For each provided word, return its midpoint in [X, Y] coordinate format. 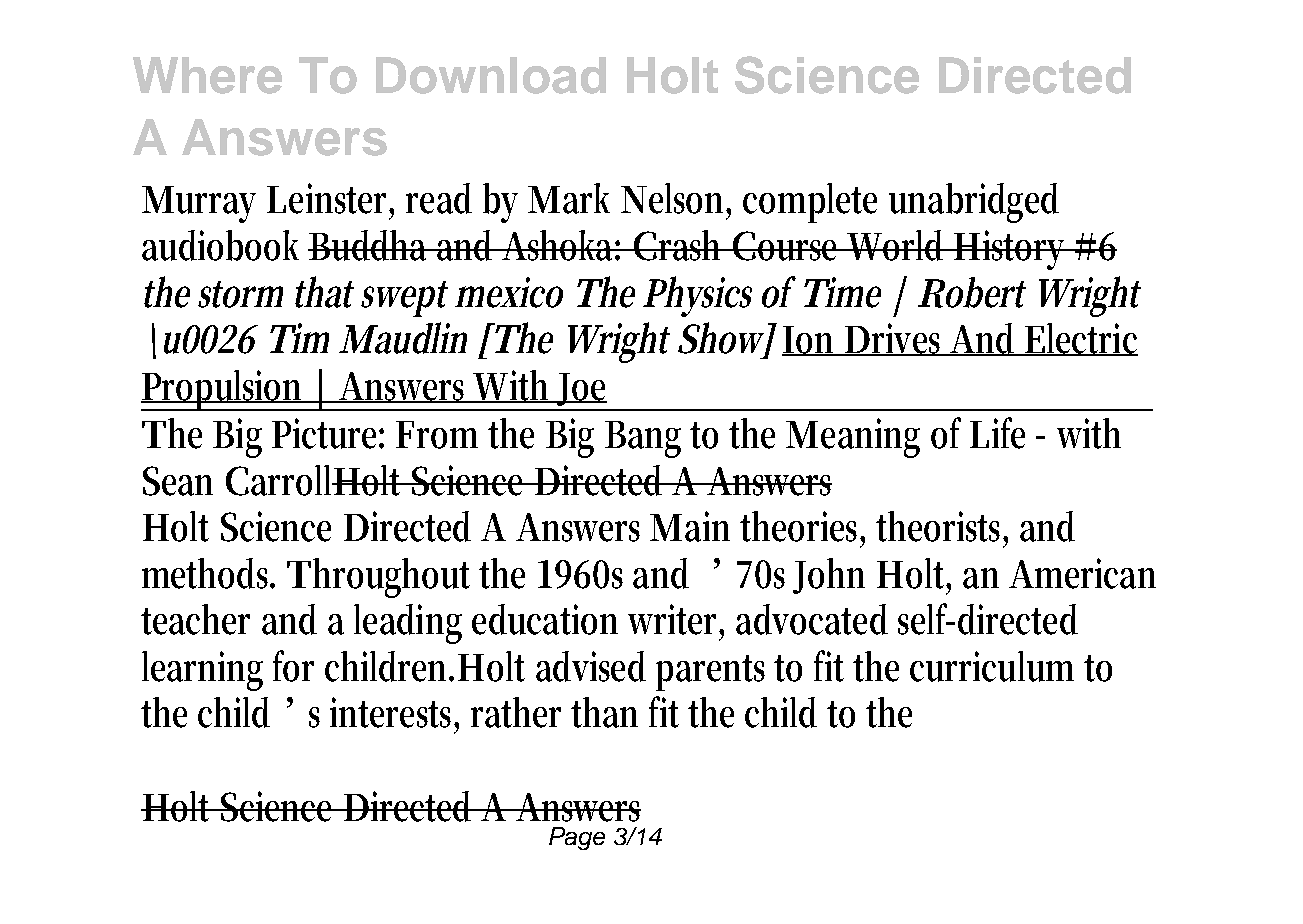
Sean [178, 481]
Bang [643, 439]
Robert [972, 292]
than [604, 712]
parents [710, 673]
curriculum [992, 666]
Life [997, 433]
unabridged [974, 203]
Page [577, 838]
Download [491, 75]
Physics [697, 296]
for [293, 666]
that [324, 292]
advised [591, 666]
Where [207, 75]
